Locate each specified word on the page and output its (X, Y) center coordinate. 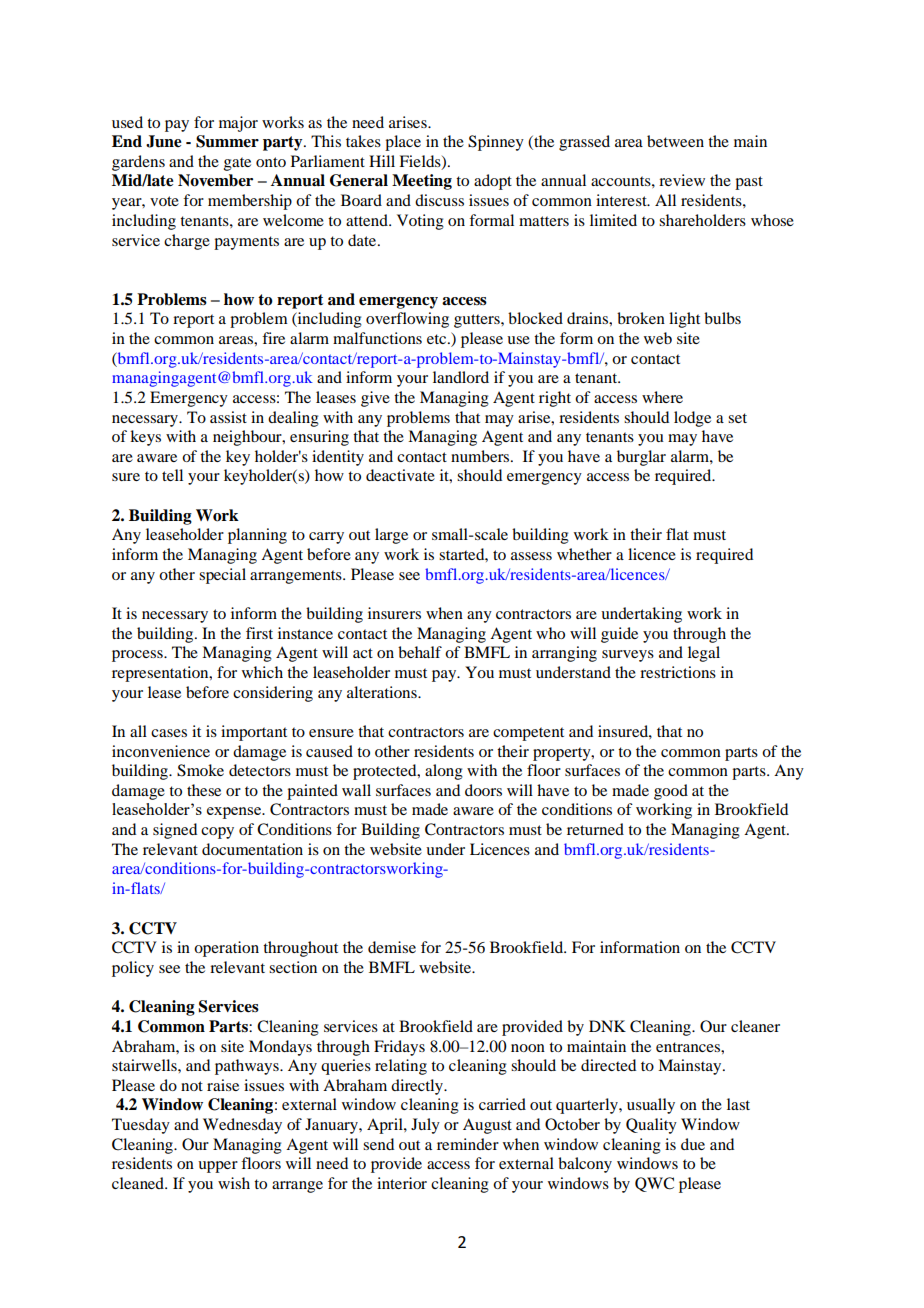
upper (218, 1167)
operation (226, 949)
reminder (468, 1144)
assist (228, 417)
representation (161, 674)
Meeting (422, 182)
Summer (227, 141)
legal (704, 654)
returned (595, 829)
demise (392, 947)
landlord (461, 377)
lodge (692, 419)
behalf (420, 652)
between (675, 141)
